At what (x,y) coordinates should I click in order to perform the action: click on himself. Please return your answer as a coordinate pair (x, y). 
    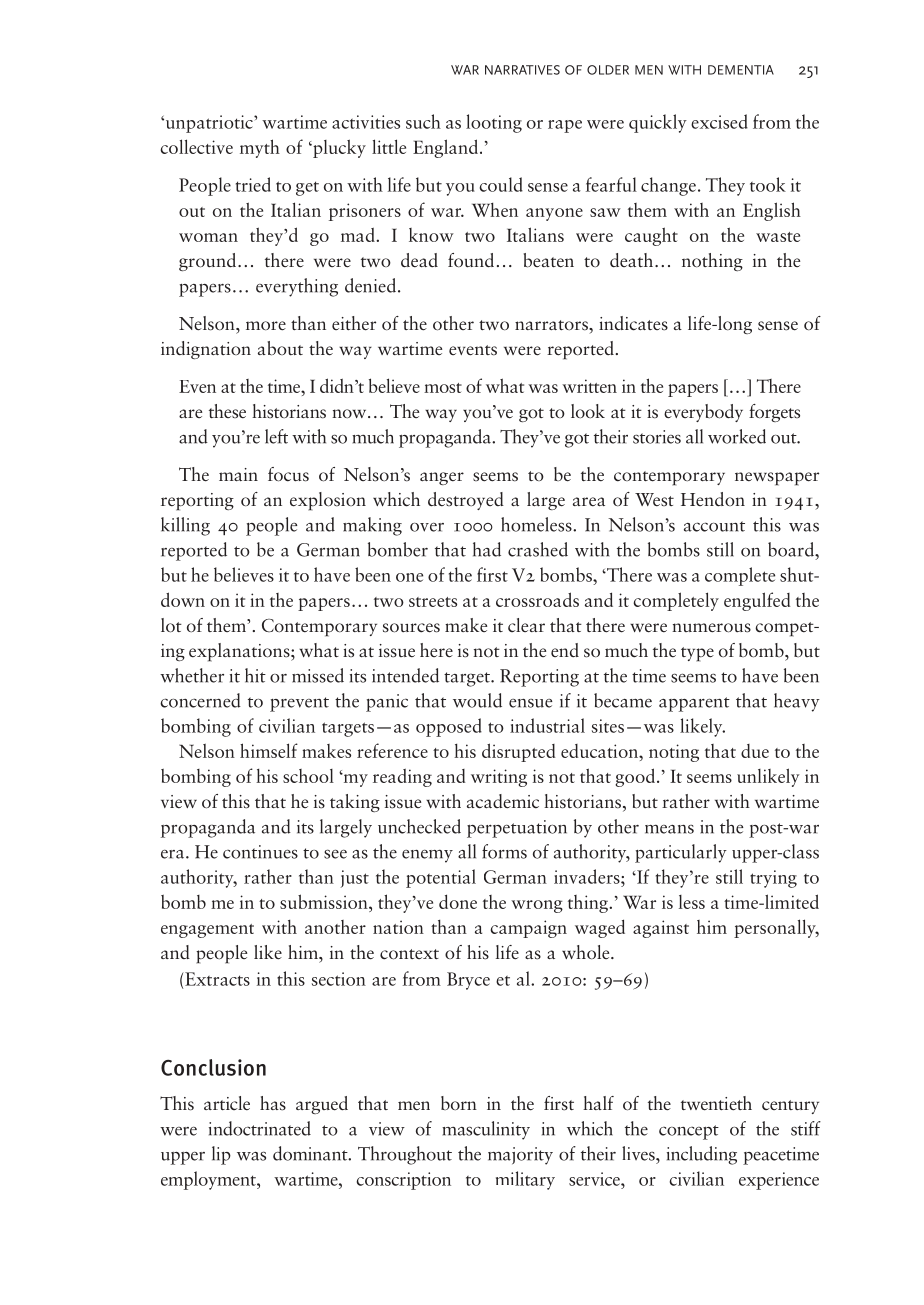
    Looking at the image, I should click on (269, 750).
